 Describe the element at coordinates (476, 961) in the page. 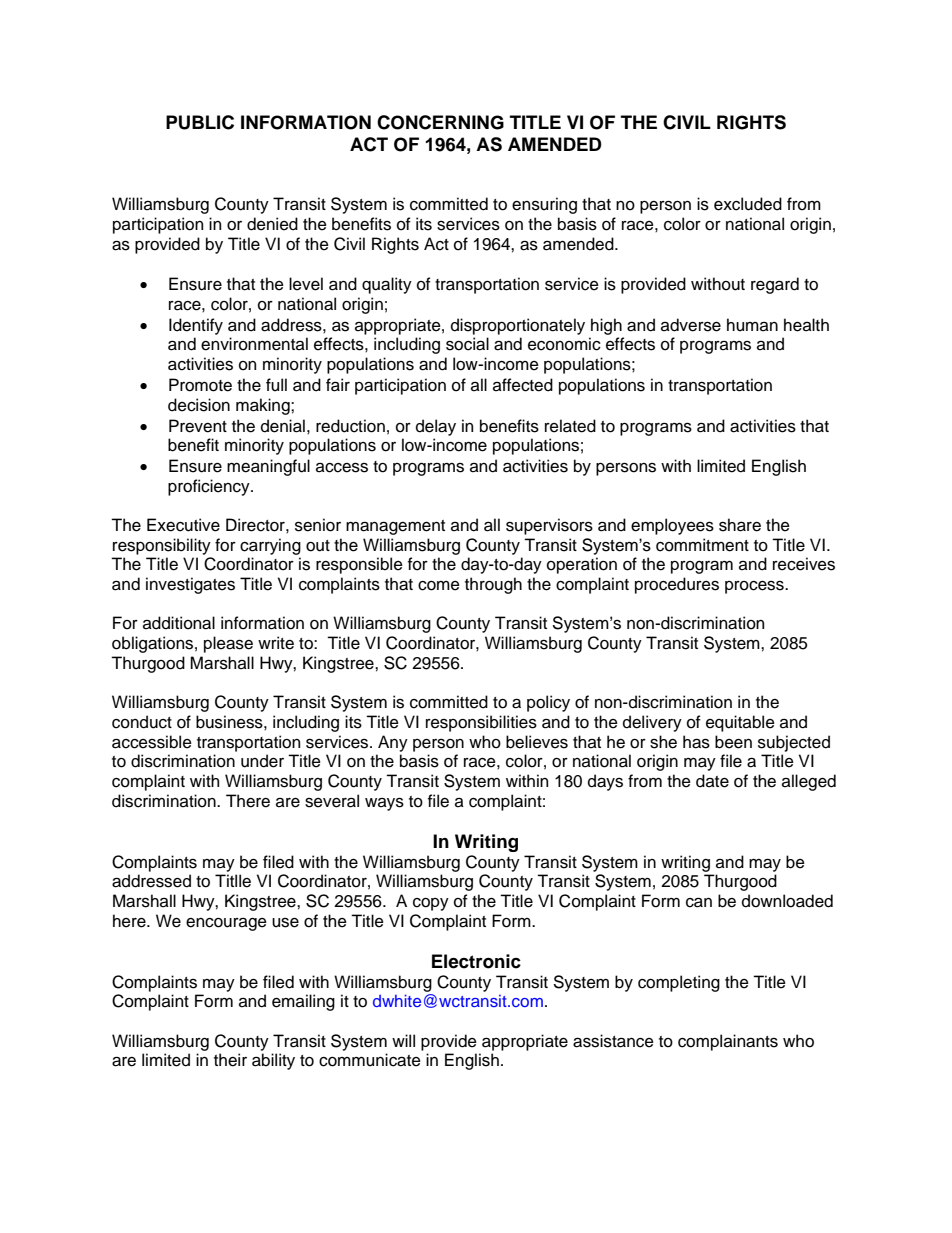

I see `Electronic` at that location.
